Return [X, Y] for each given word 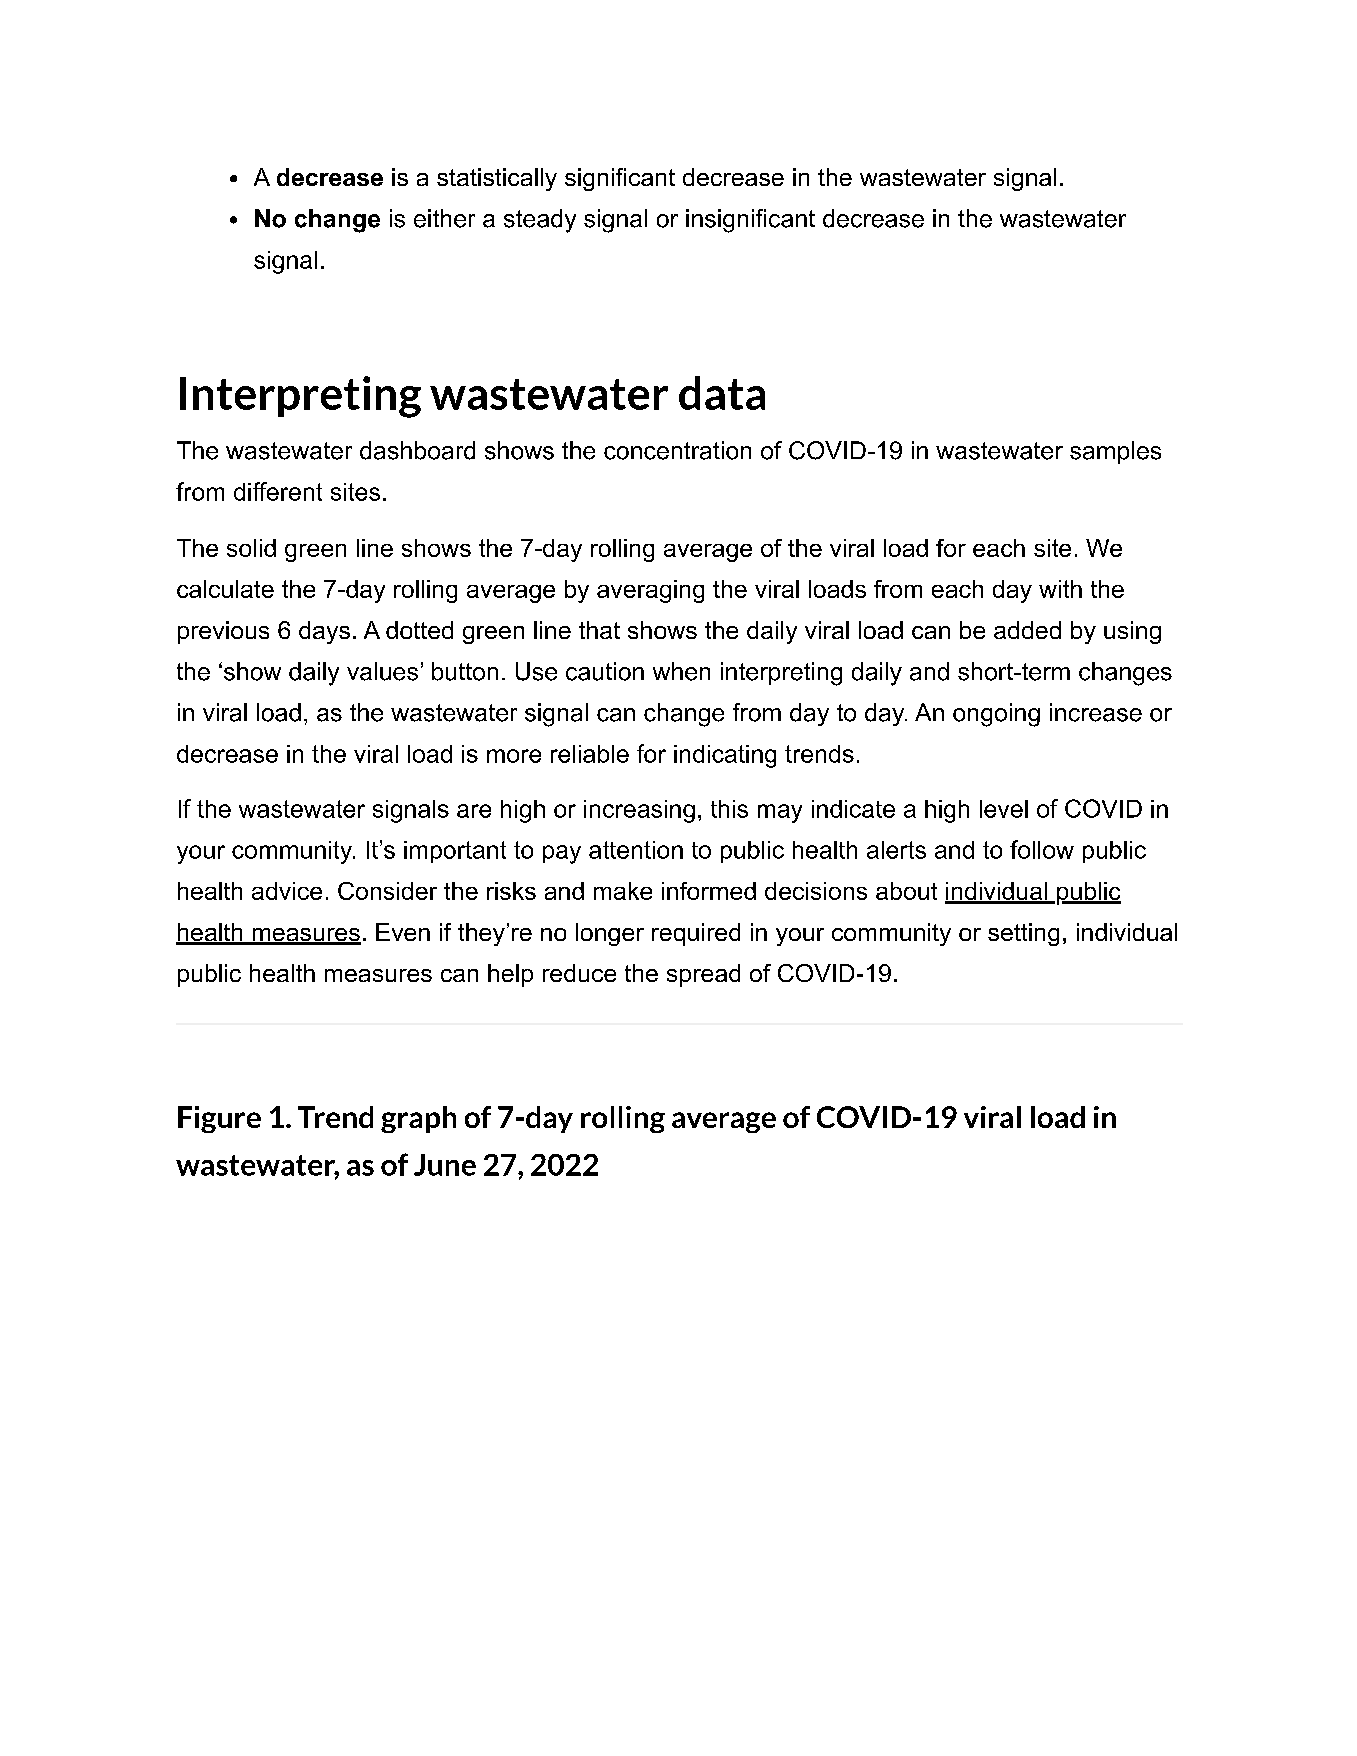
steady [540, 221]
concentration [677, 450]
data [722, 393]
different [278, 491]
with [1060, 589]
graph [418, 1119]
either [444, 218]
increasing [639, 811]
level [1004, 809]
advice [287, 891]
